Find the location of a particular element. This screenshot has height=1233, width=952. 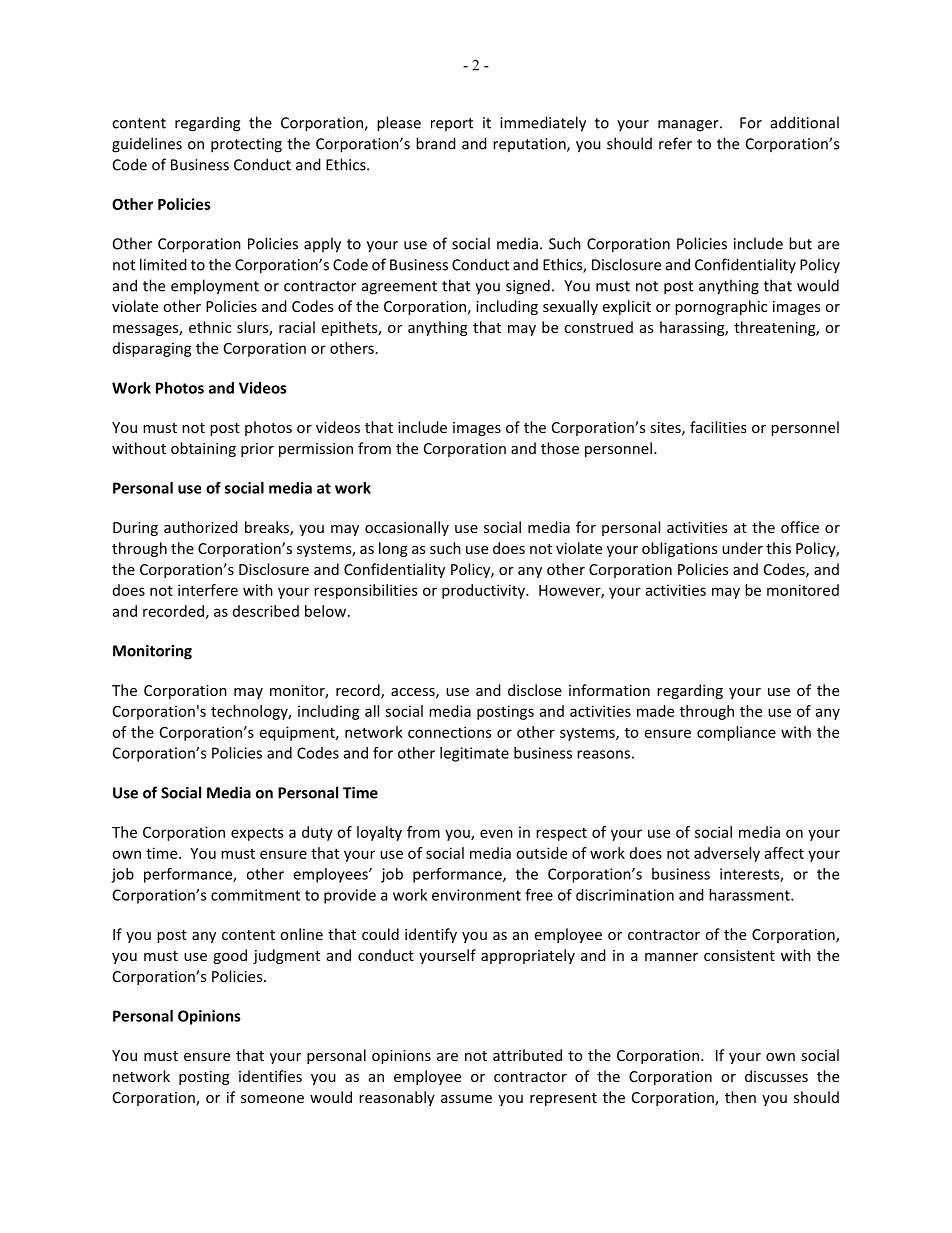

identifies is located at coordinates (270, 1076).
